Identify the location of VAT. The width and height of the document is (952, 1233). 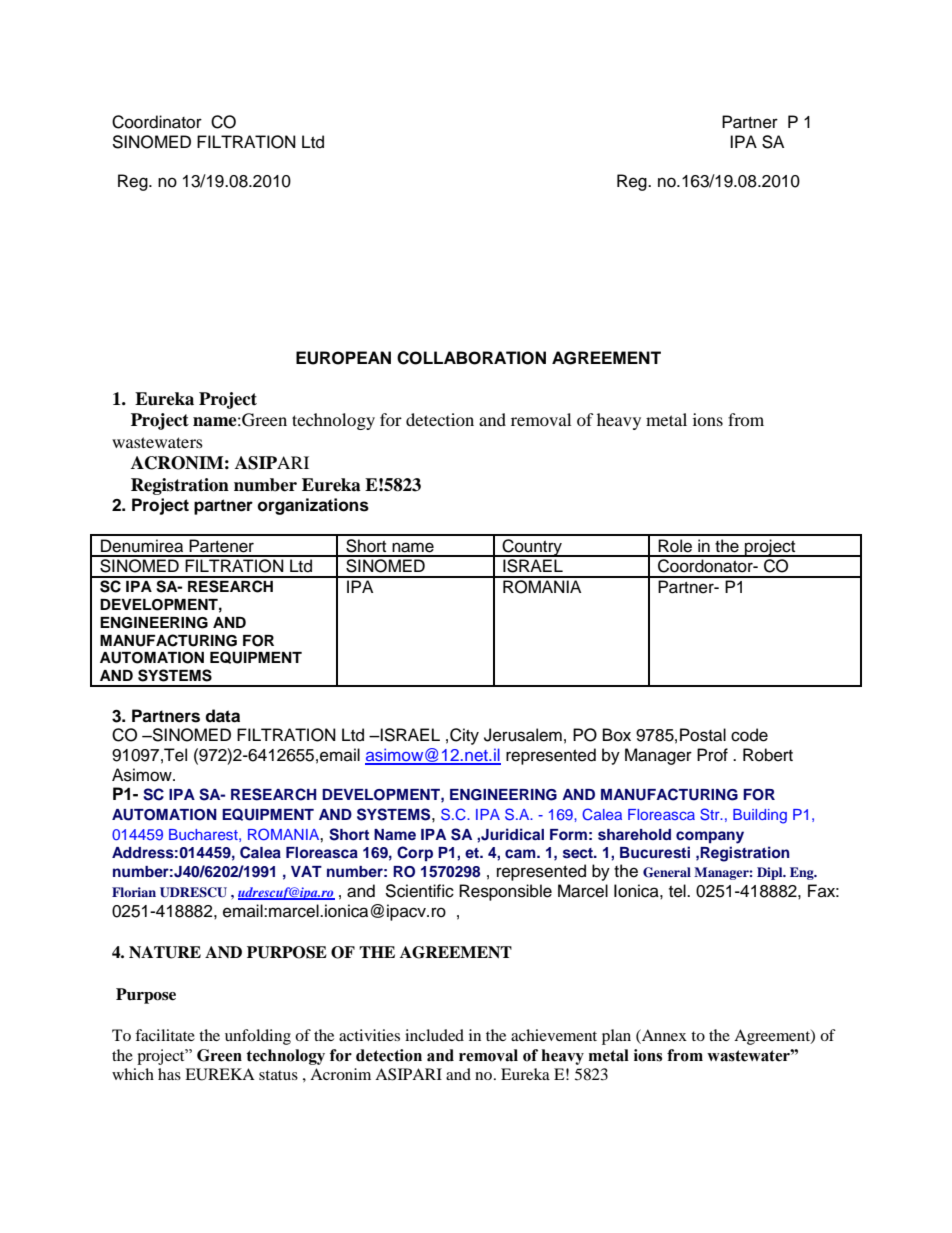
(306, 871).
